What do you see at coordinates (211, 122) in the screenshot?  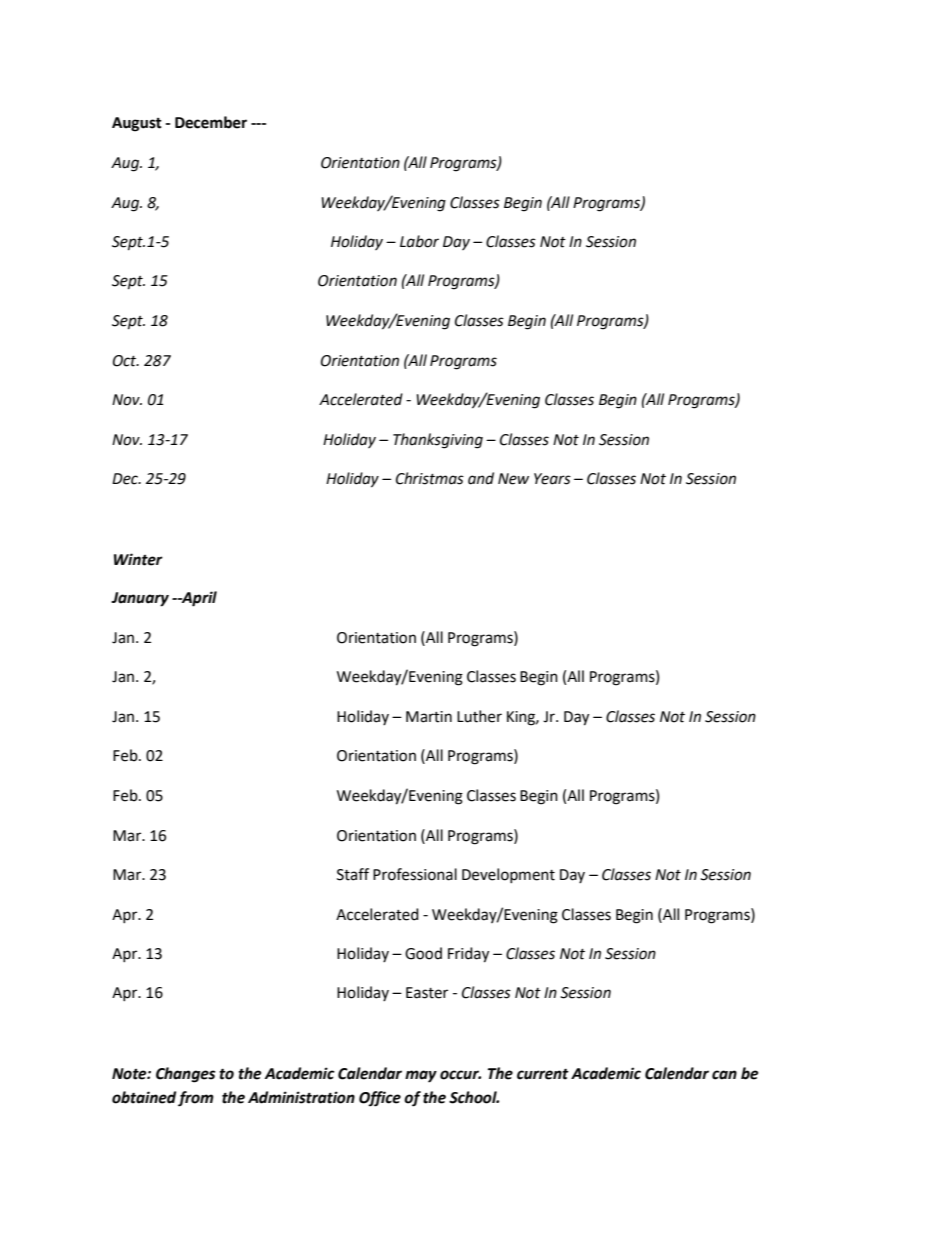 I see `December` at bounding box center [211, 122].
